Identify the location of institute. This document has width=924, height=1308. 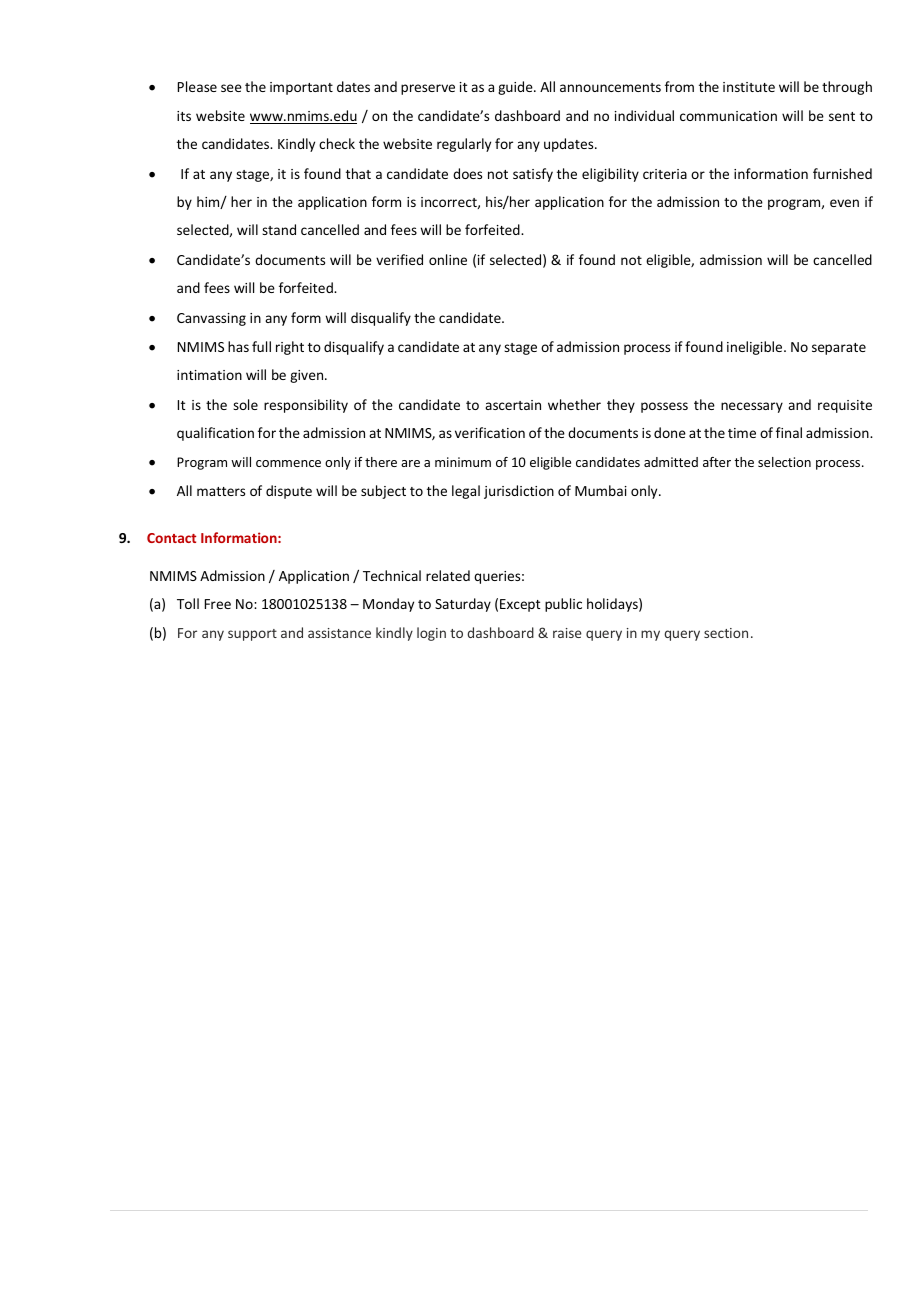
(749, 87).
